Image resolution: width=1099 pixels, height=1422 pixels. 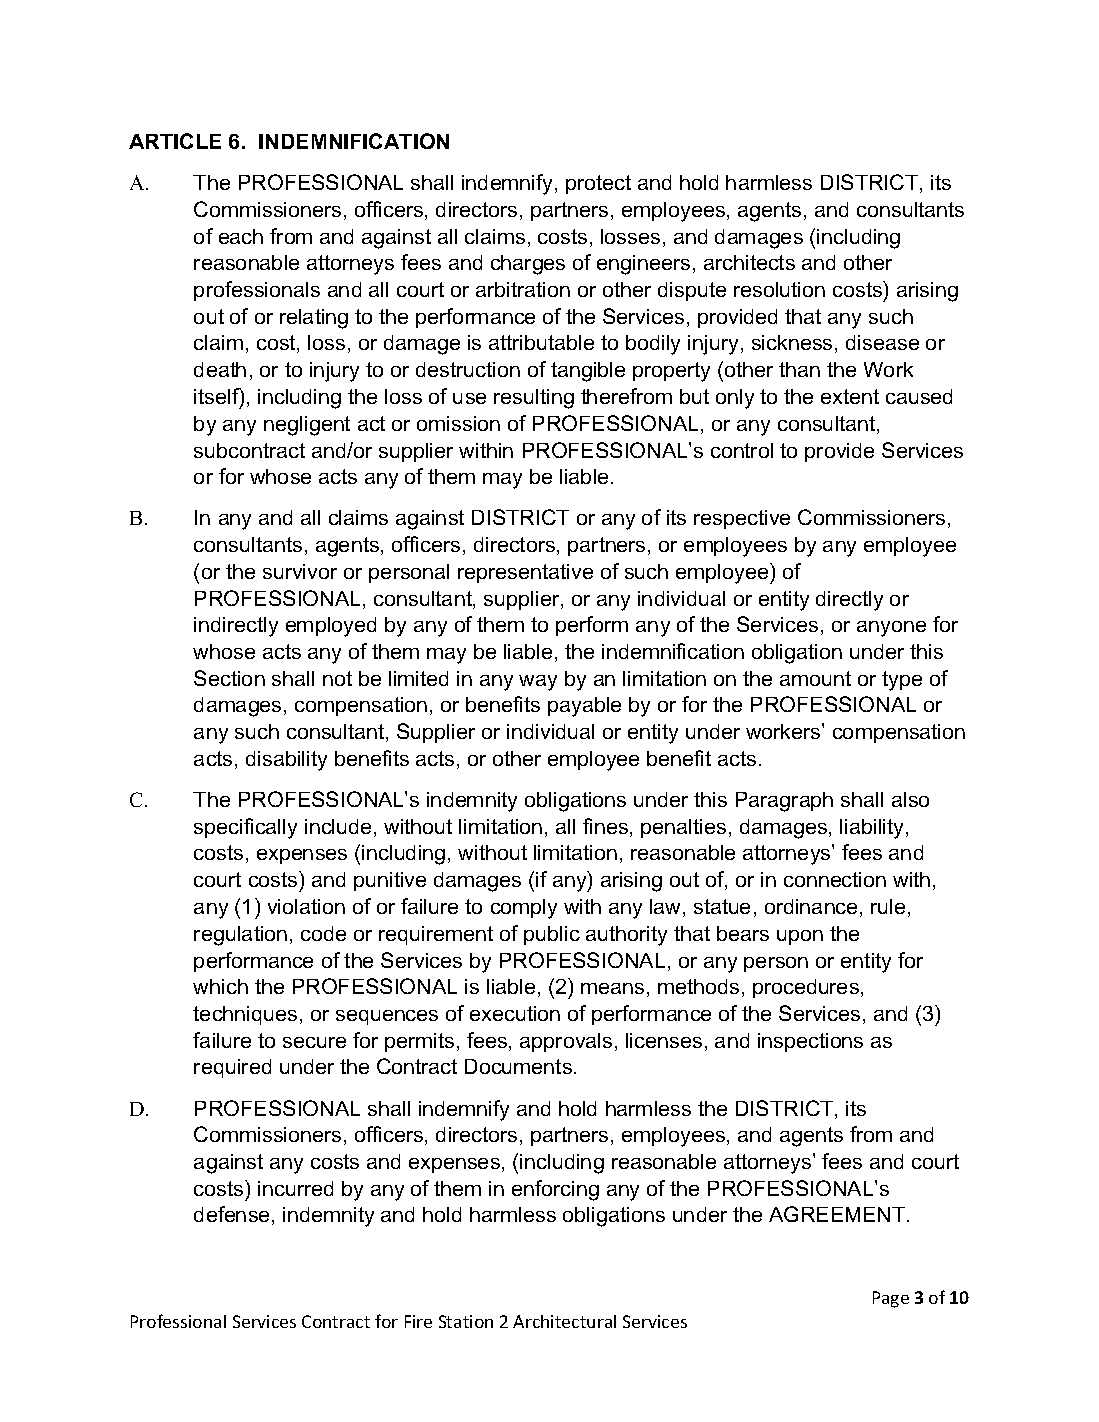 What do you see at coordinates (241, 236) in the screenshot?
I see `each` at bounding box center [241, 236].
